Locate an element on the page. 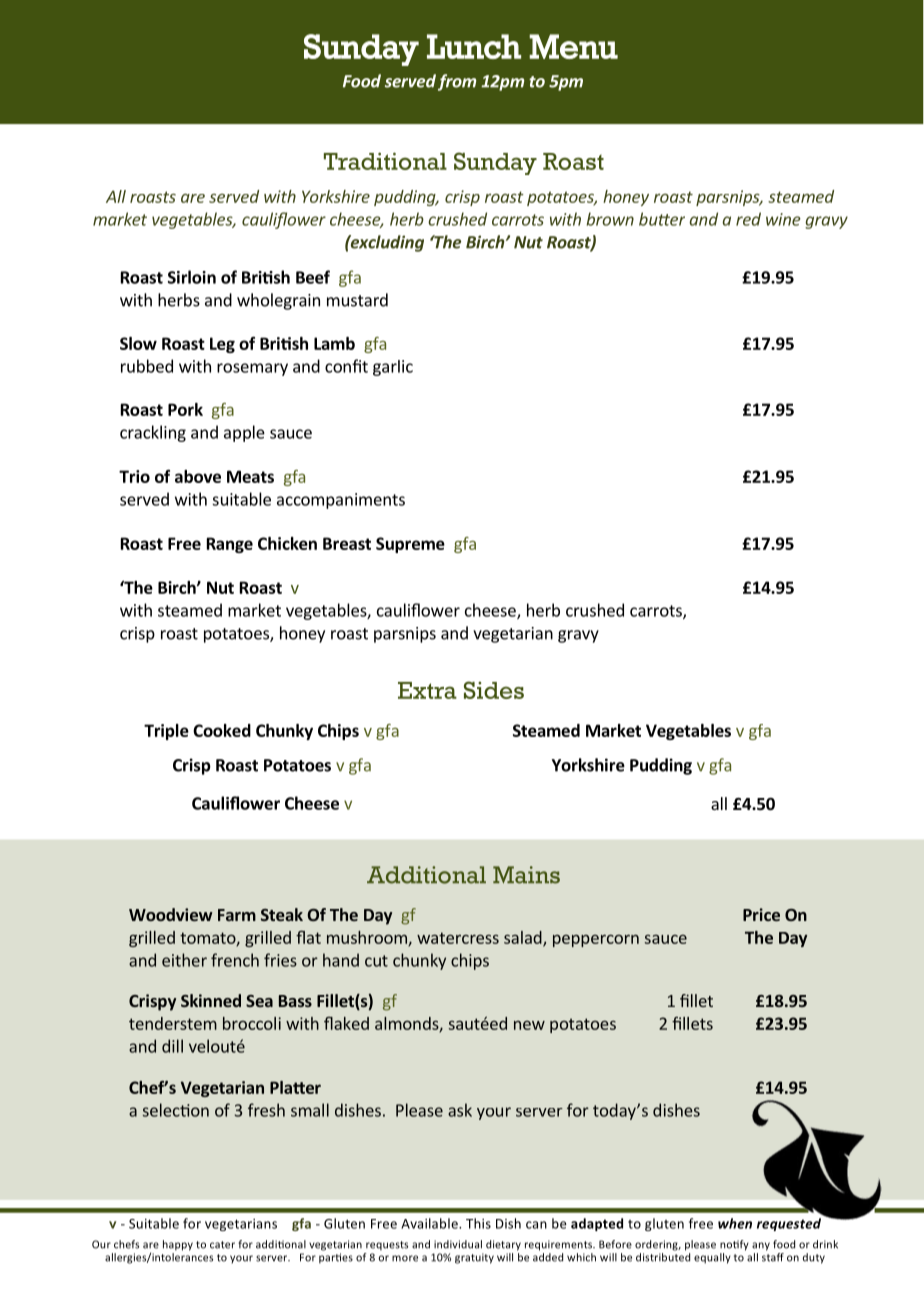  Sides is located at coordinates (494, 690).
